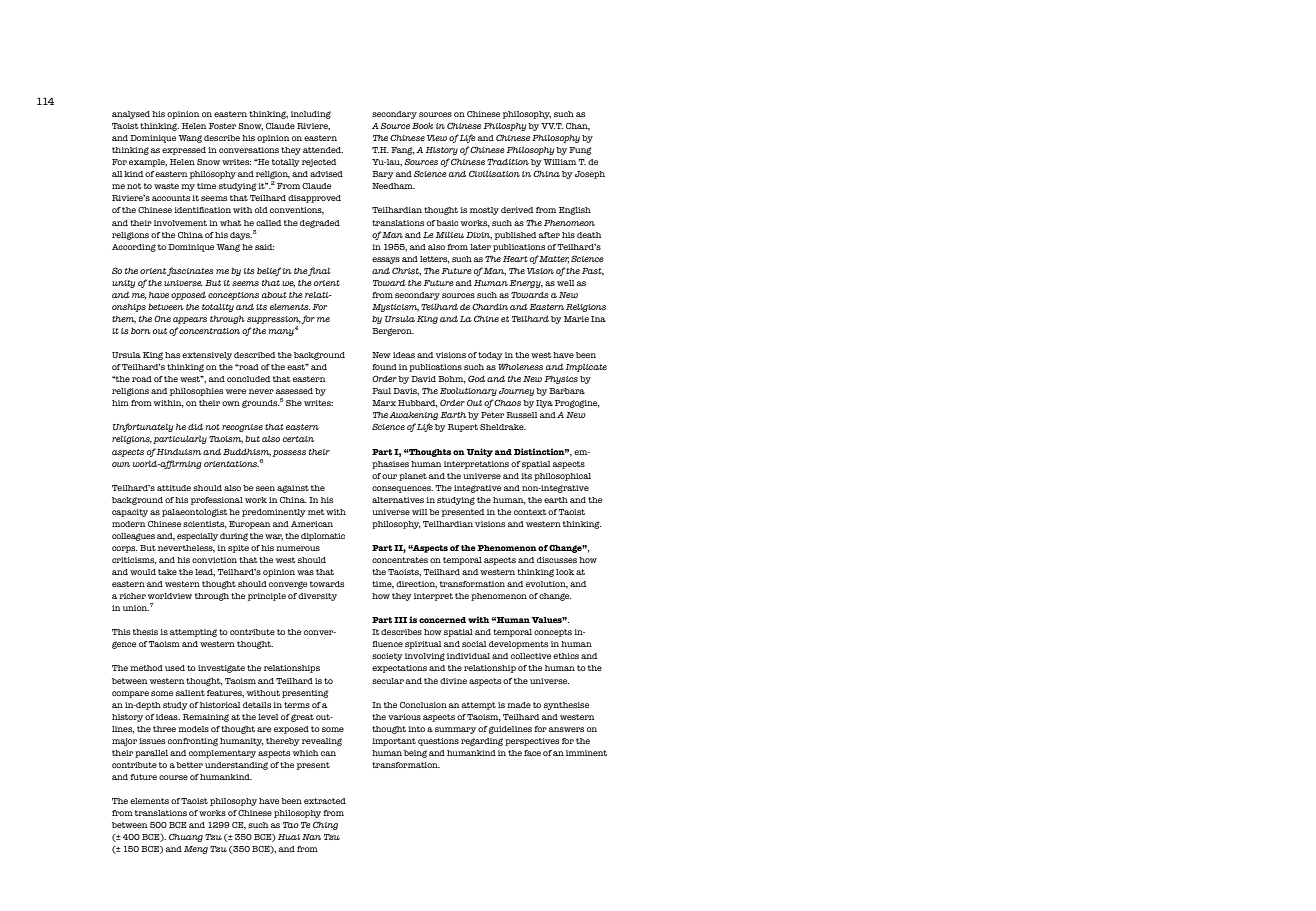 Image resolution: width=1316 pixels, height=911 pixels. I want to click on Mysticism, so click(395, 308).
